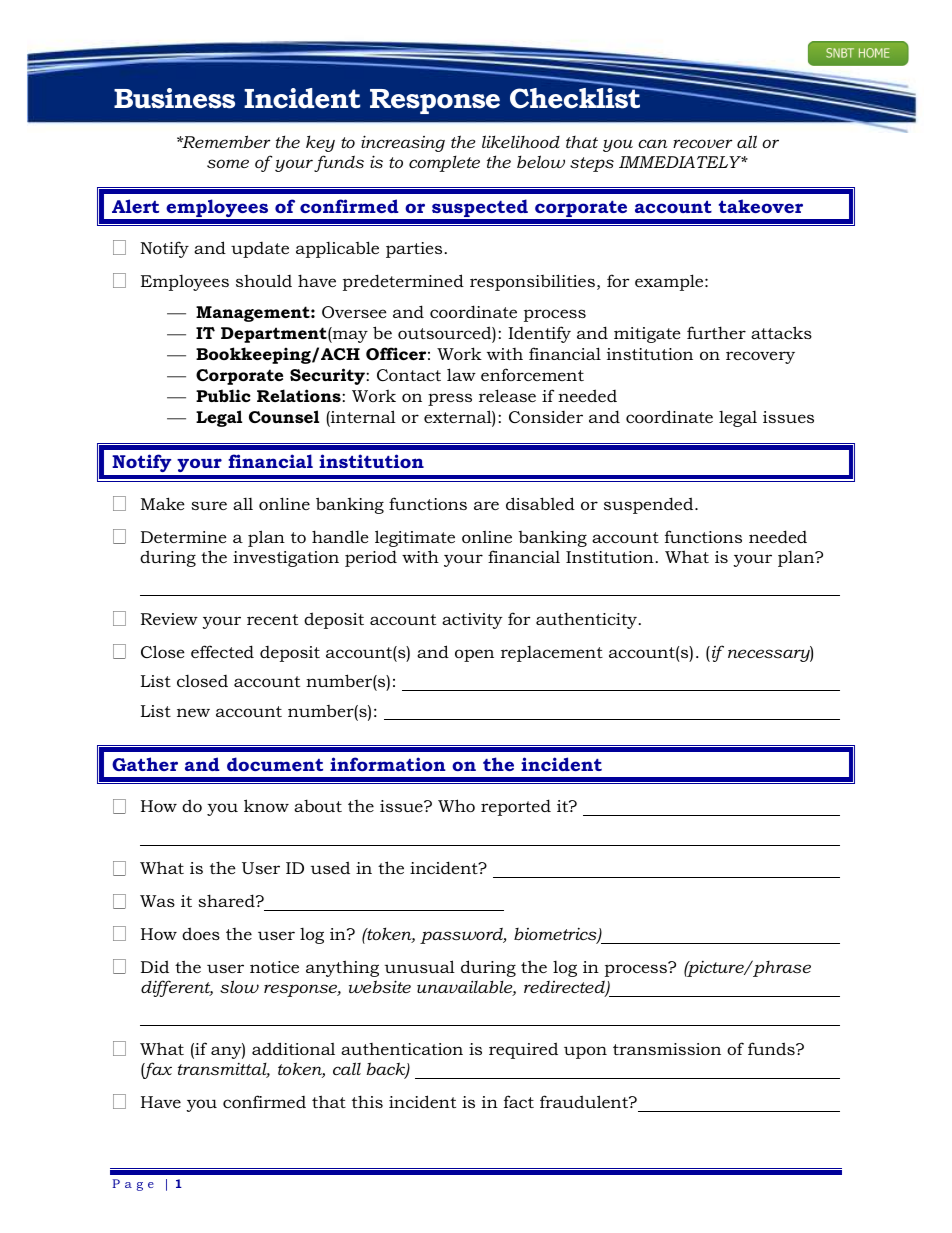 This screenshot has width=952, height=1233. What do you see at coordinates (402, 1049) in the screenshot?
I see `authentication` at bounding box center [402, 1049].
